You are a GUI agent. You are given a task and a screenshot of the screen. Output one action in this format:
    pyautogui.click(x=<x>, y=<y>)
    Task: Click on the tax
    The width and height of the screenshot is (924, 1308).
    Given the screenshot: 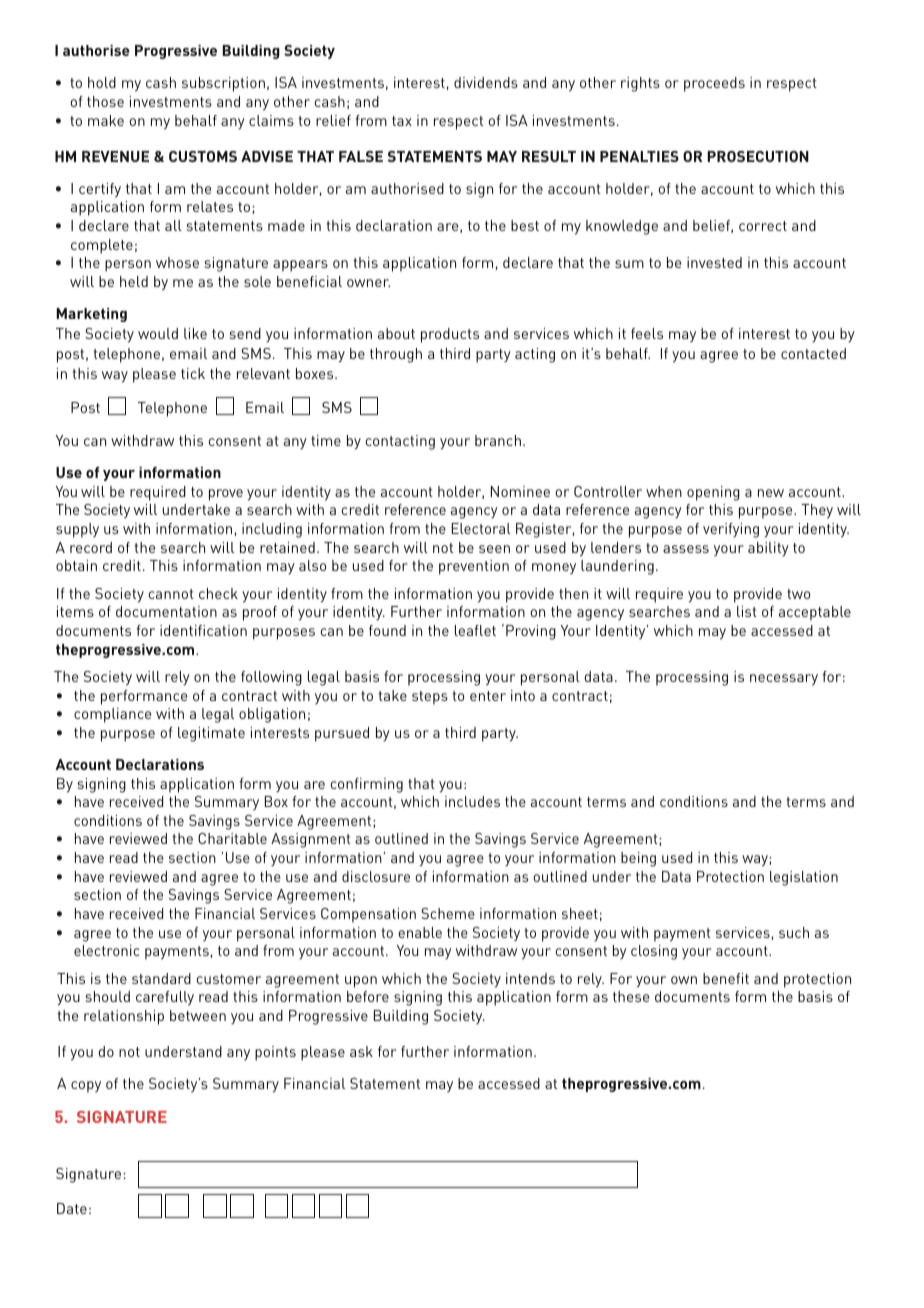 What is the action you would take?
    pyautogui.click(x=402, y=121)
